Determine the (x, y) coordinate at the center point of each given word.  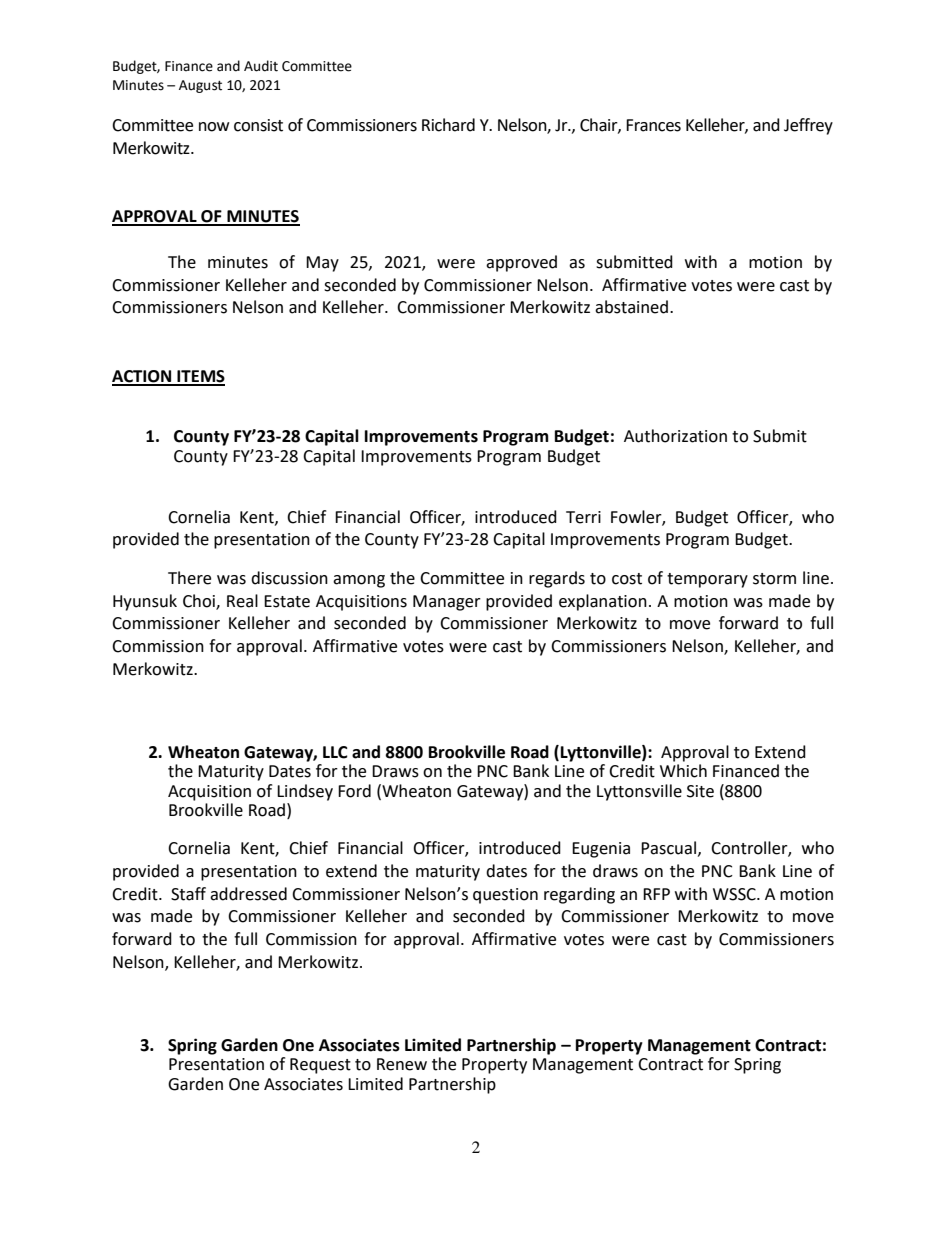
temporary (707, 580)
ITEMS (200, 377)
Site (700, 791)
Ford (354, 791)
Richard (448, 125)
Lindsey (305, 792)
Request (320, 1066)
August (200, 86)
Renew (402, 1064)
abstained (631, 307)
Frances (653, 125)
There (189, 578)
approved (521, 263)
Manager (447, 603)
